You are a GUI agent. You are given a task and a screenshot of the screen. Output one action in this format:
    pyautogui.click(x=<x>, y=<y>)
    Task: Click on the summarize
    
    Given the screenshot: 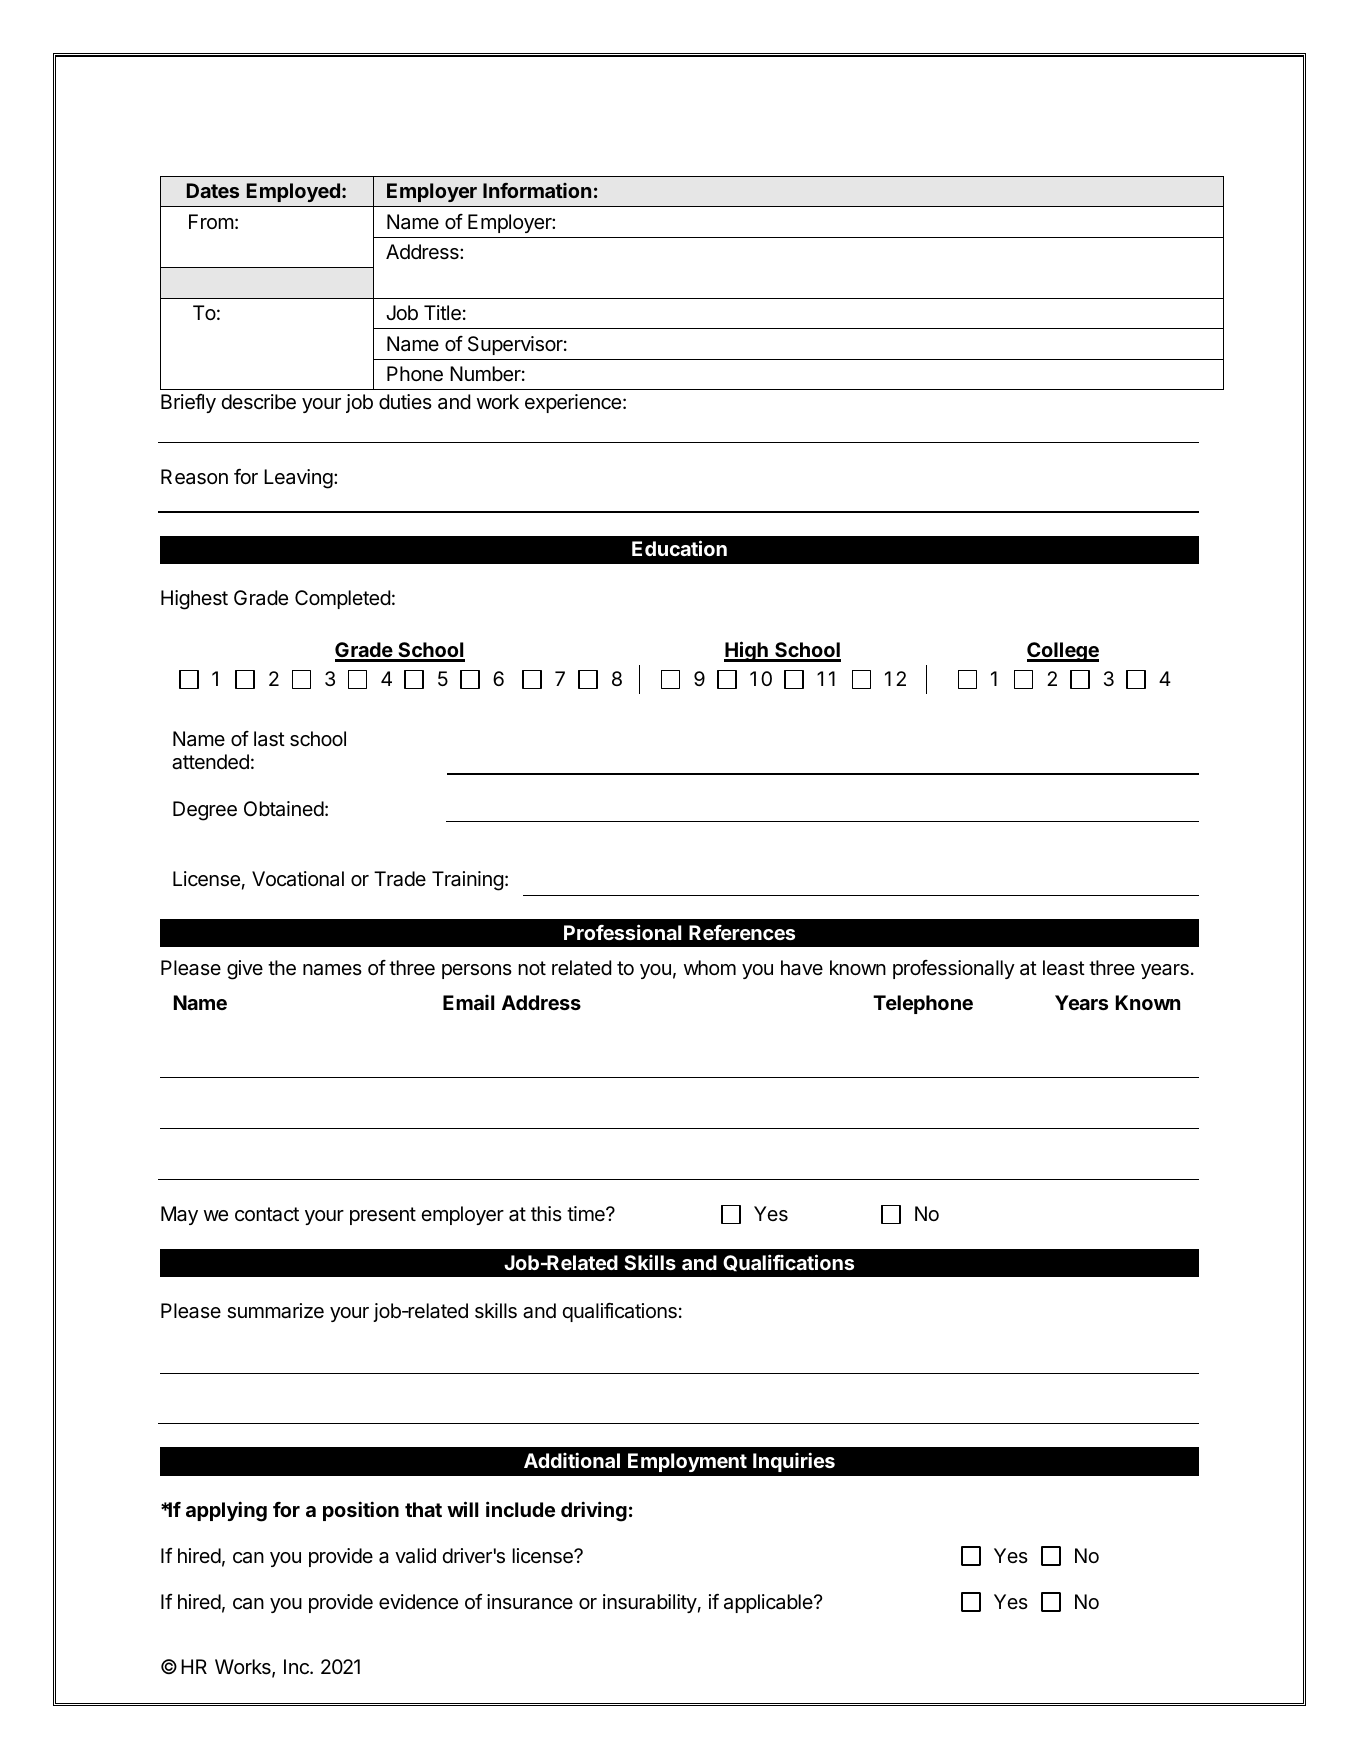 What is the action you would take?
    pyautogui.click(x=275, y=1311)
